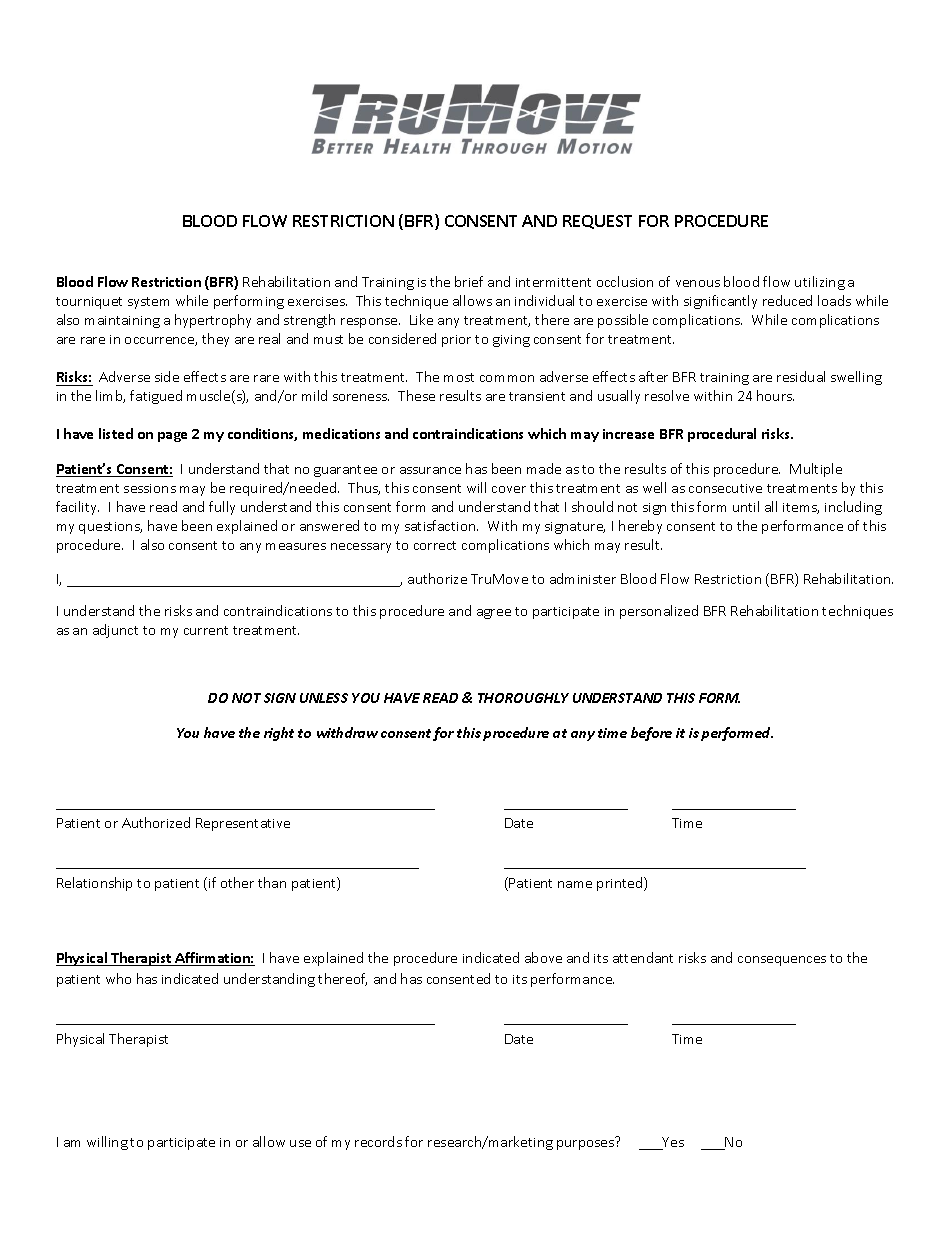 This page has height=1233, width=952. Describe the element at coordinates (300, 1143) in the page. I see `use` at that location.
